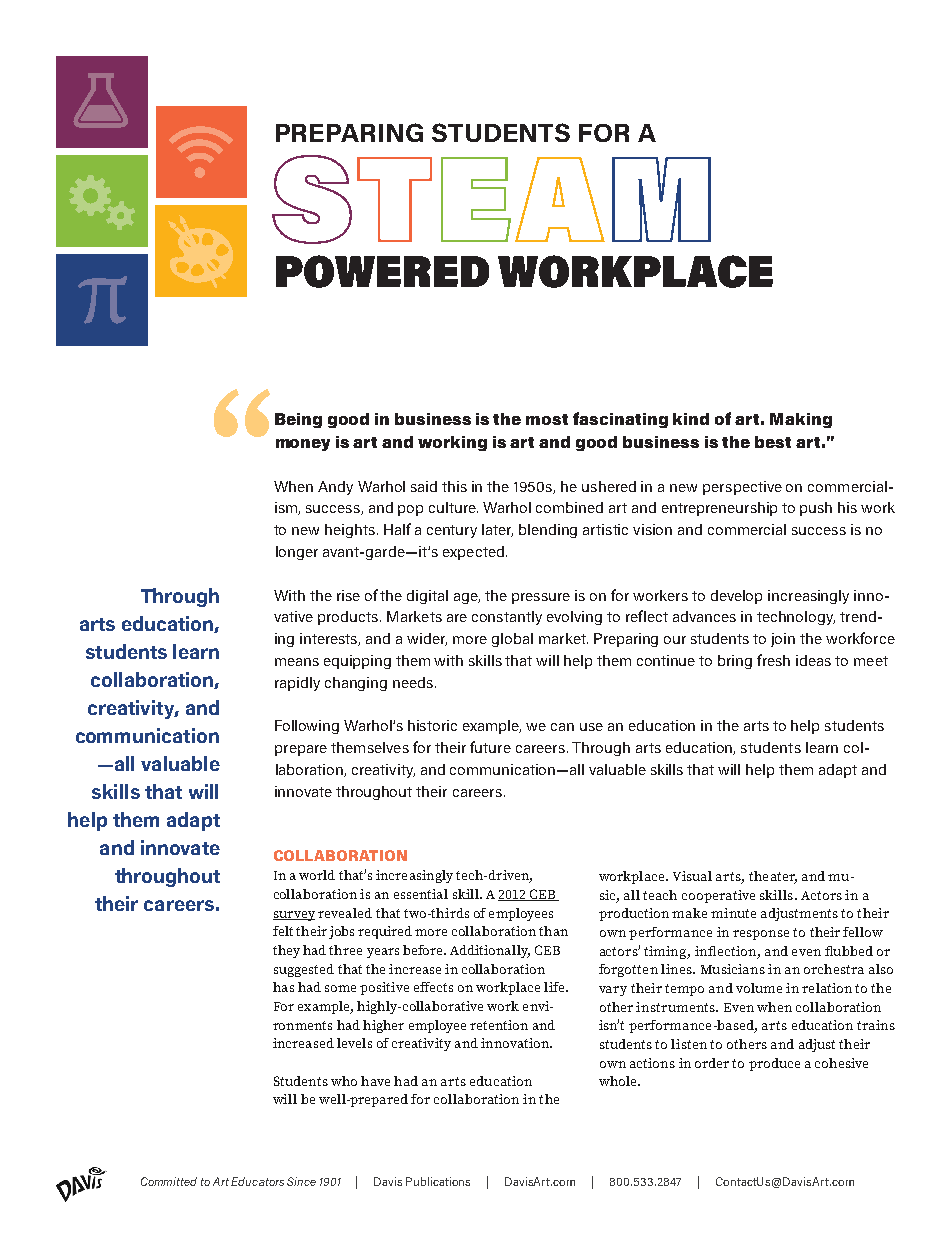 Image resolution: width=952 pixels, height=1233 pixels. What do you see at coordinates (801, 420) in the screenshot?
I see `Making` at bounding box center [801, 420].
